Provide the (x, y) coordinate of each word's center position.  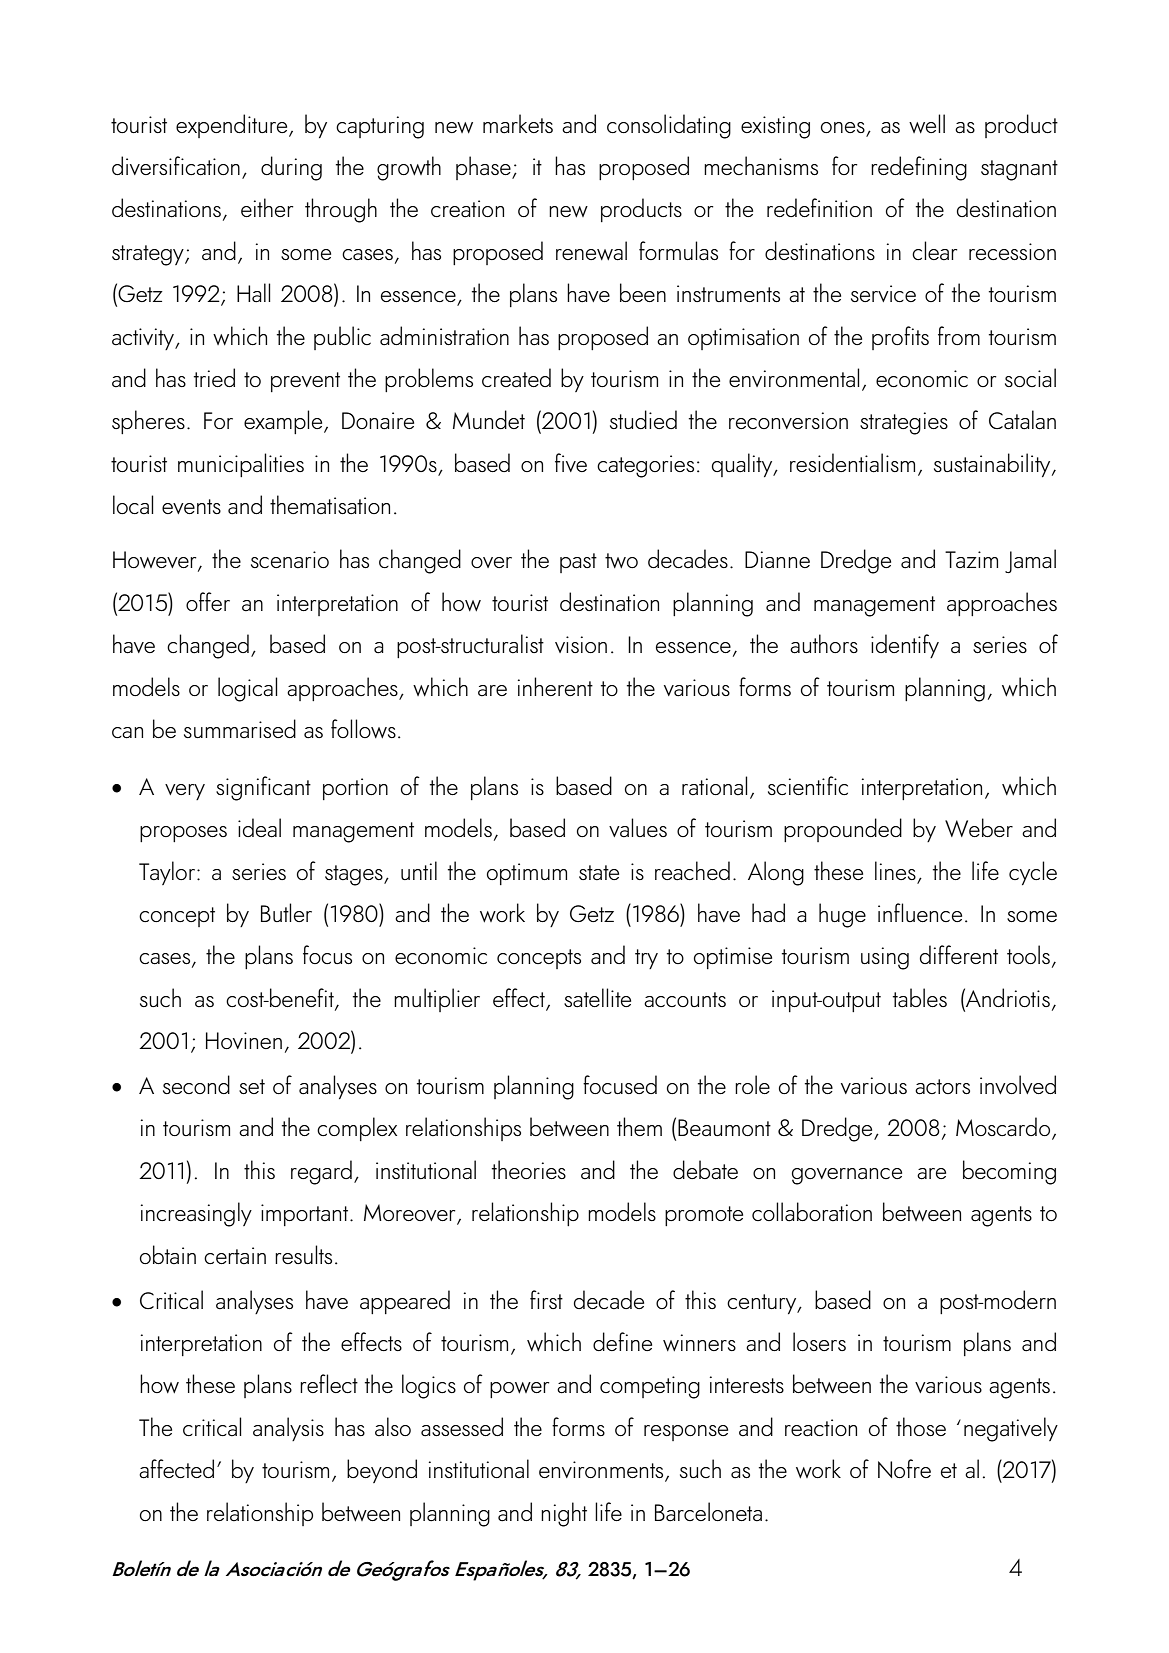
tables (920, 998)
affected (176, 1469)
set (252, 1086)
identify (905, 646)
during (291, 168)
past (578, 563)
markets (518, 124)
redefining (919, 168)
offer (208, 601)
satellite (597, 998)
